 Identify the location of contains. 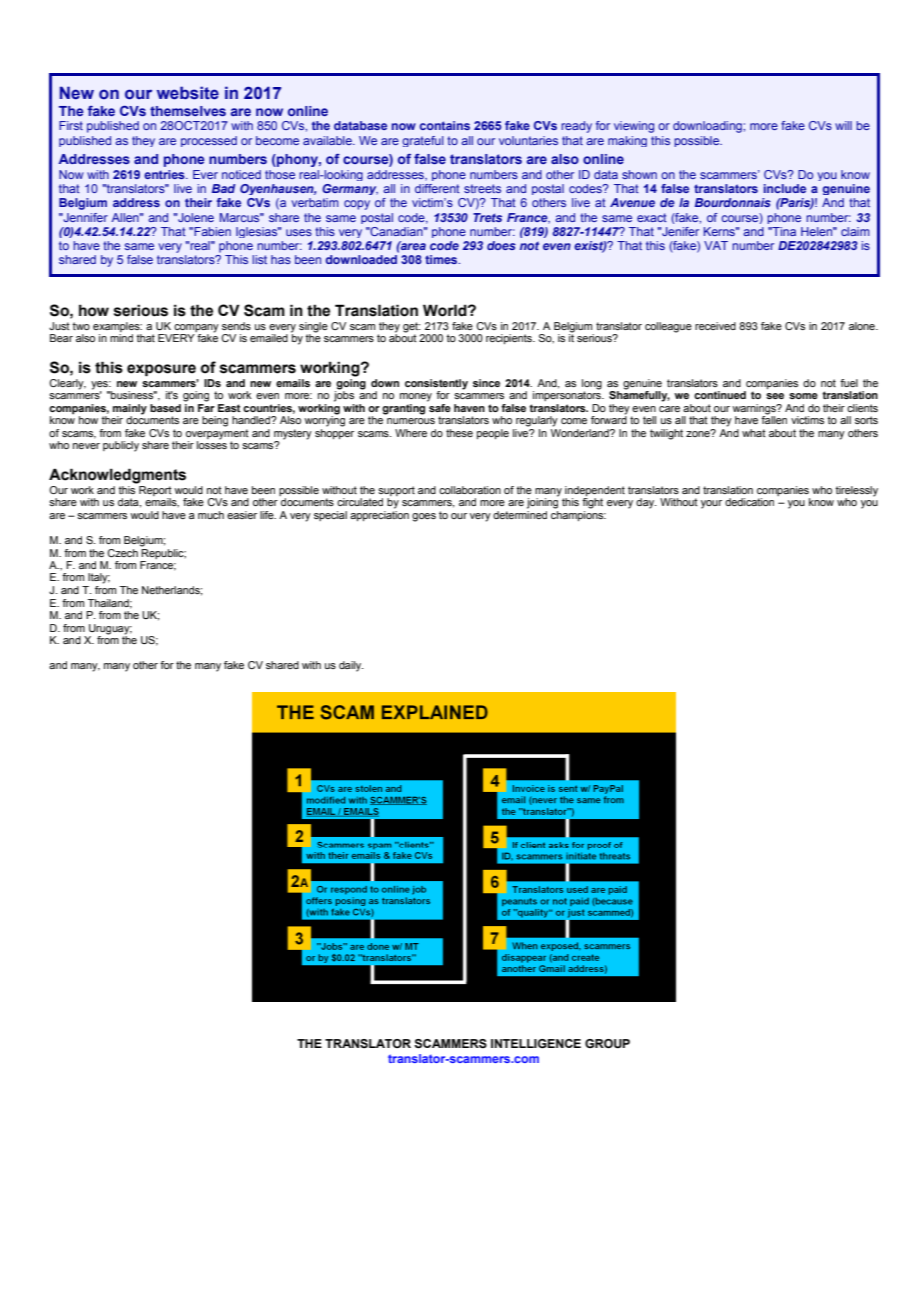
(445, 125).
